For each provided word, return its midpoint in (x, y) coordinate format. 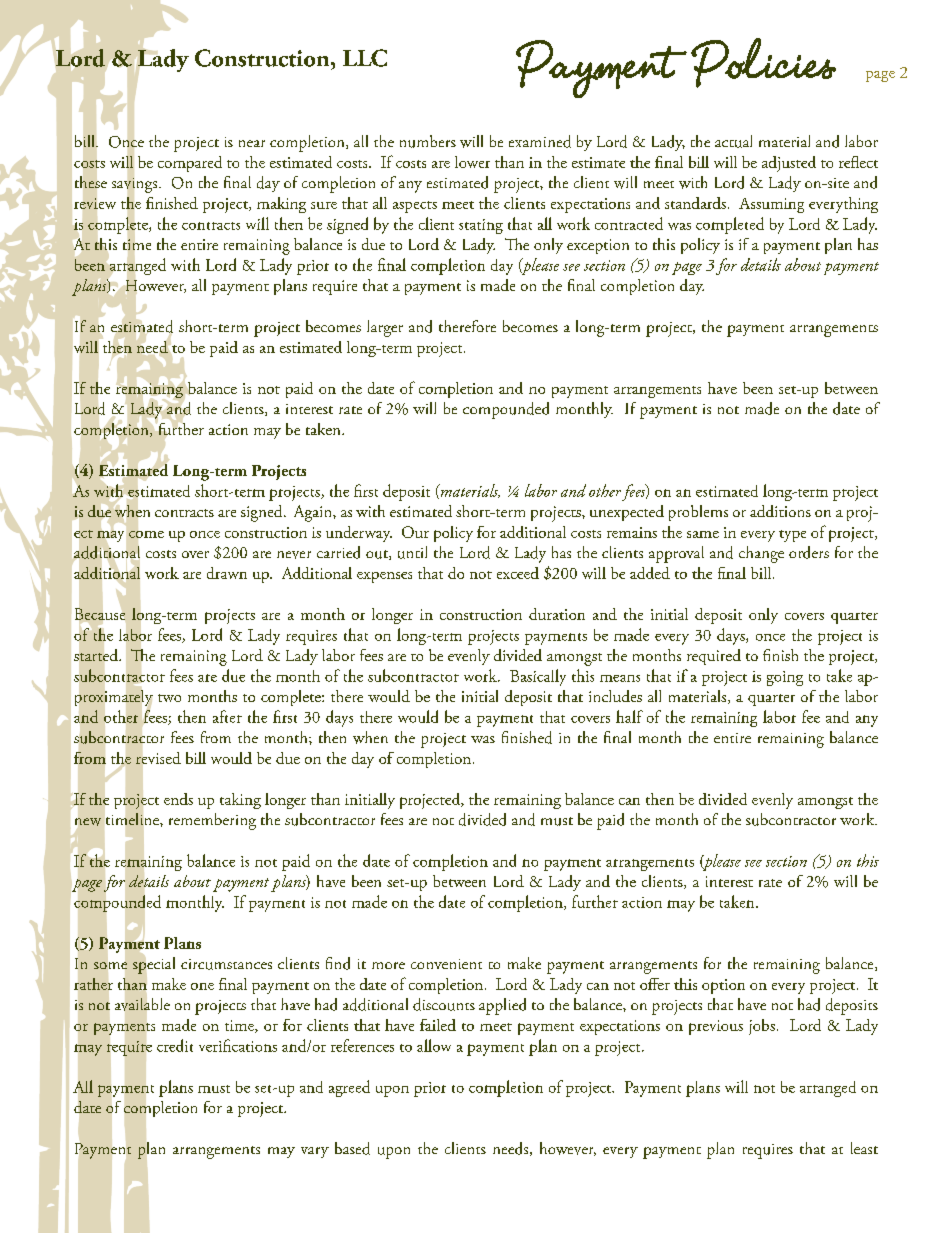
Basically (538, 677)
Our (415, 532)
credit (175, 1045)
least (864, 1148)
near (252, 143)
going (785, 678)
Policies (763, 63)
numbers (428, 141)
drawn (227, 573)
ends (178, 799)
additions (780, 511)
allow (434, 1045)
